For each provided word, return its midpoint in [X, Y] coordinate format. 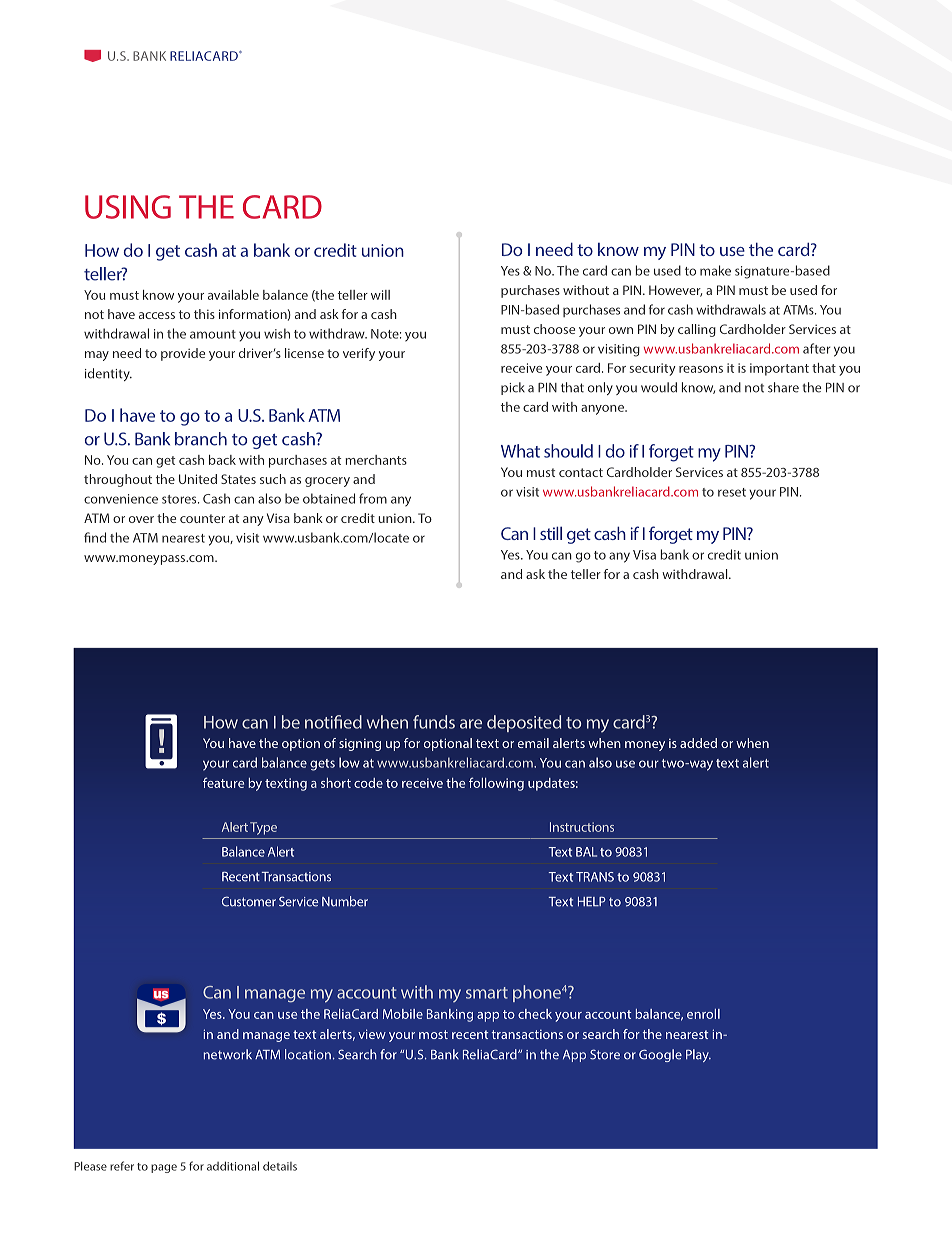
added [698, 743]
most [433, 1034]
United [198, 479]
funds [434, 722]
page [164, 1168]
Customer [249, 901]
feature [223, 782]
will [380, 295]
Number [345, 901]
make [715, 270]
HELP [592, 901]
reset [732, 492]
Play [698, 1055]
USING [128, 207]
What [520, 451]
